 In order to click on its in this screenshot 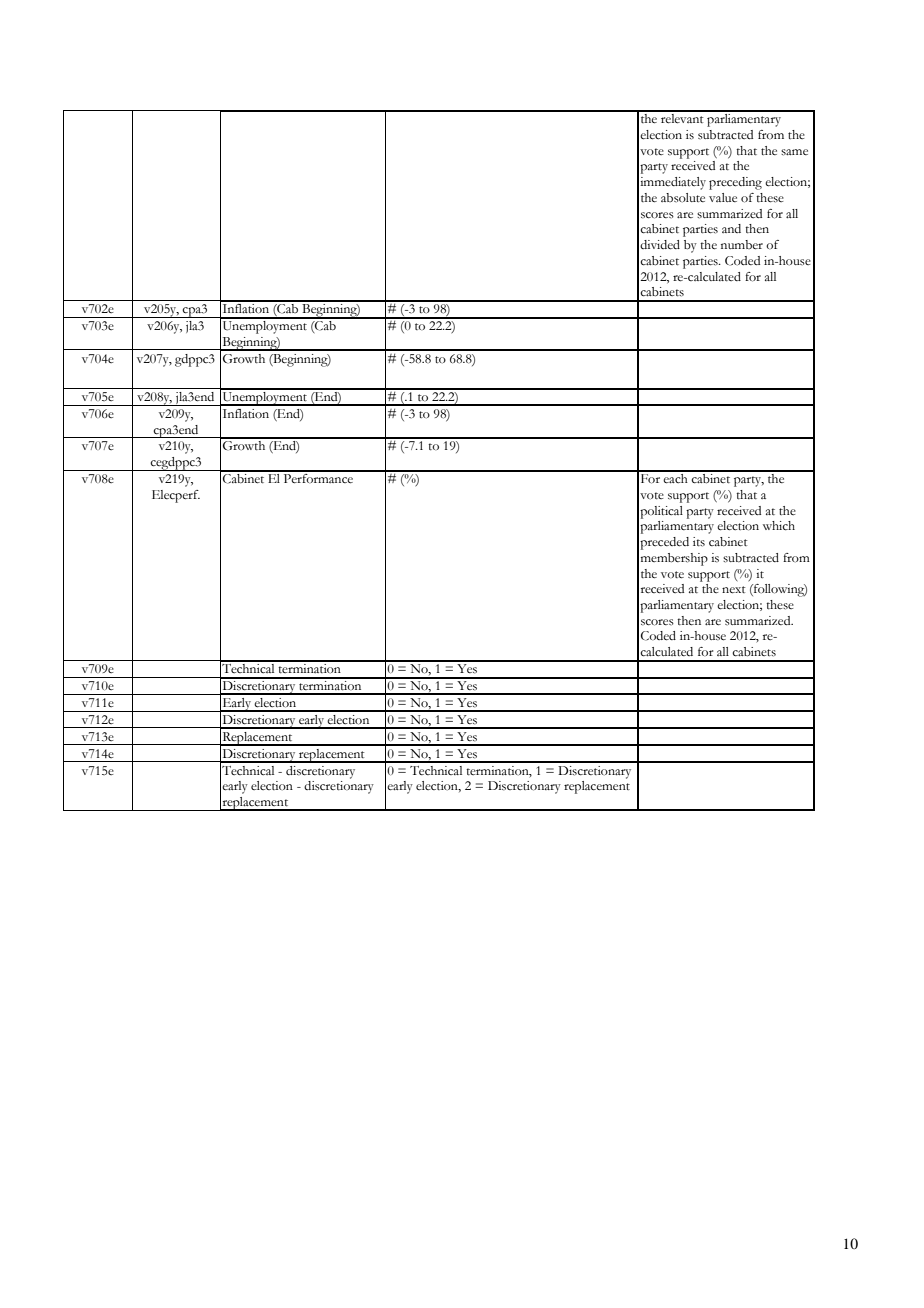, I will do `click(699, 542)`.
